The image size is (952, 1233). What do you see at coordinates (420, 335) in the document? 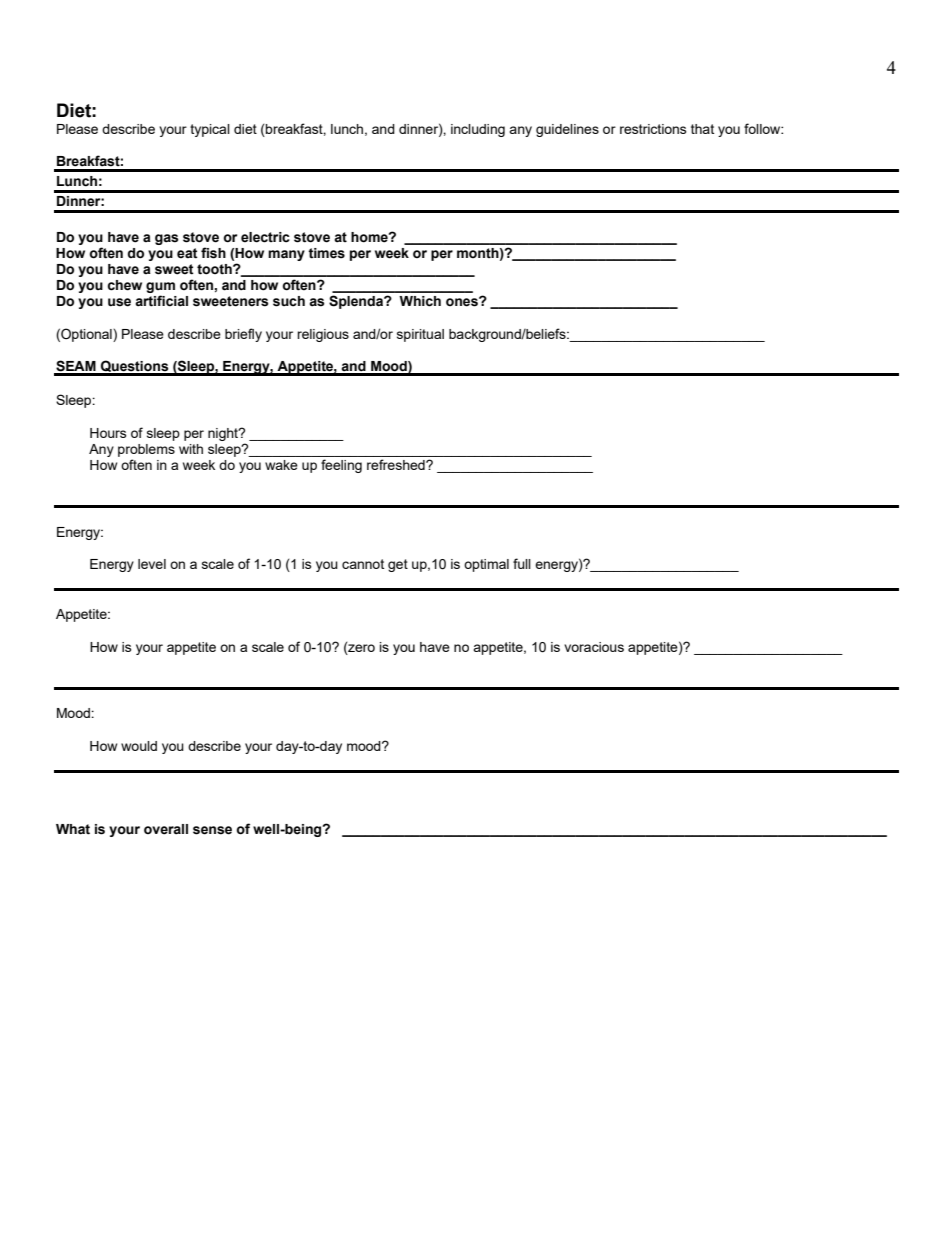
I see `spiritual` at bounding box center [420, 335].
